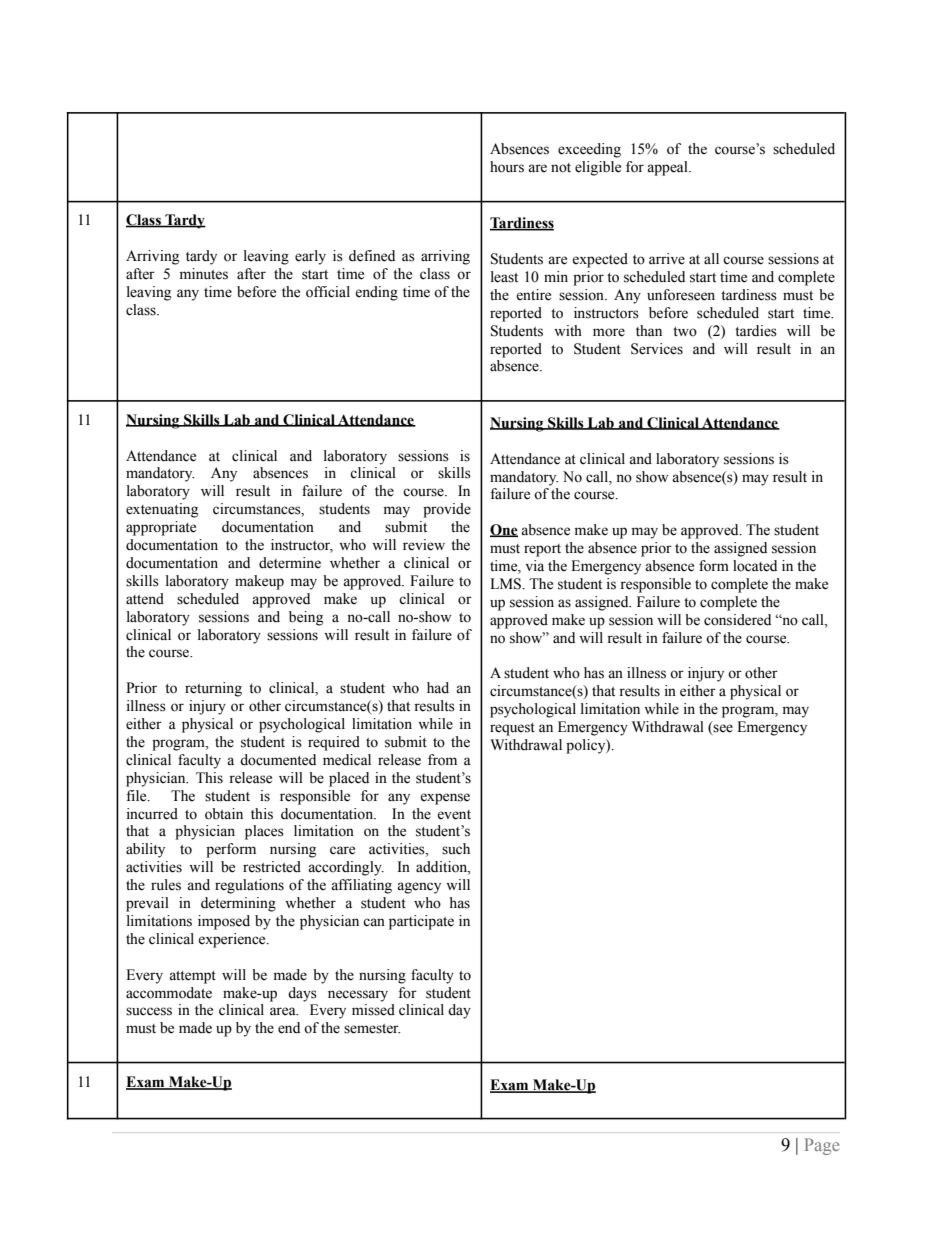 The width and height of the page is (952, 1233). What do you see at coordinates (507, 167) in the page?
I see `hours` at bounding box center [507, 167].
